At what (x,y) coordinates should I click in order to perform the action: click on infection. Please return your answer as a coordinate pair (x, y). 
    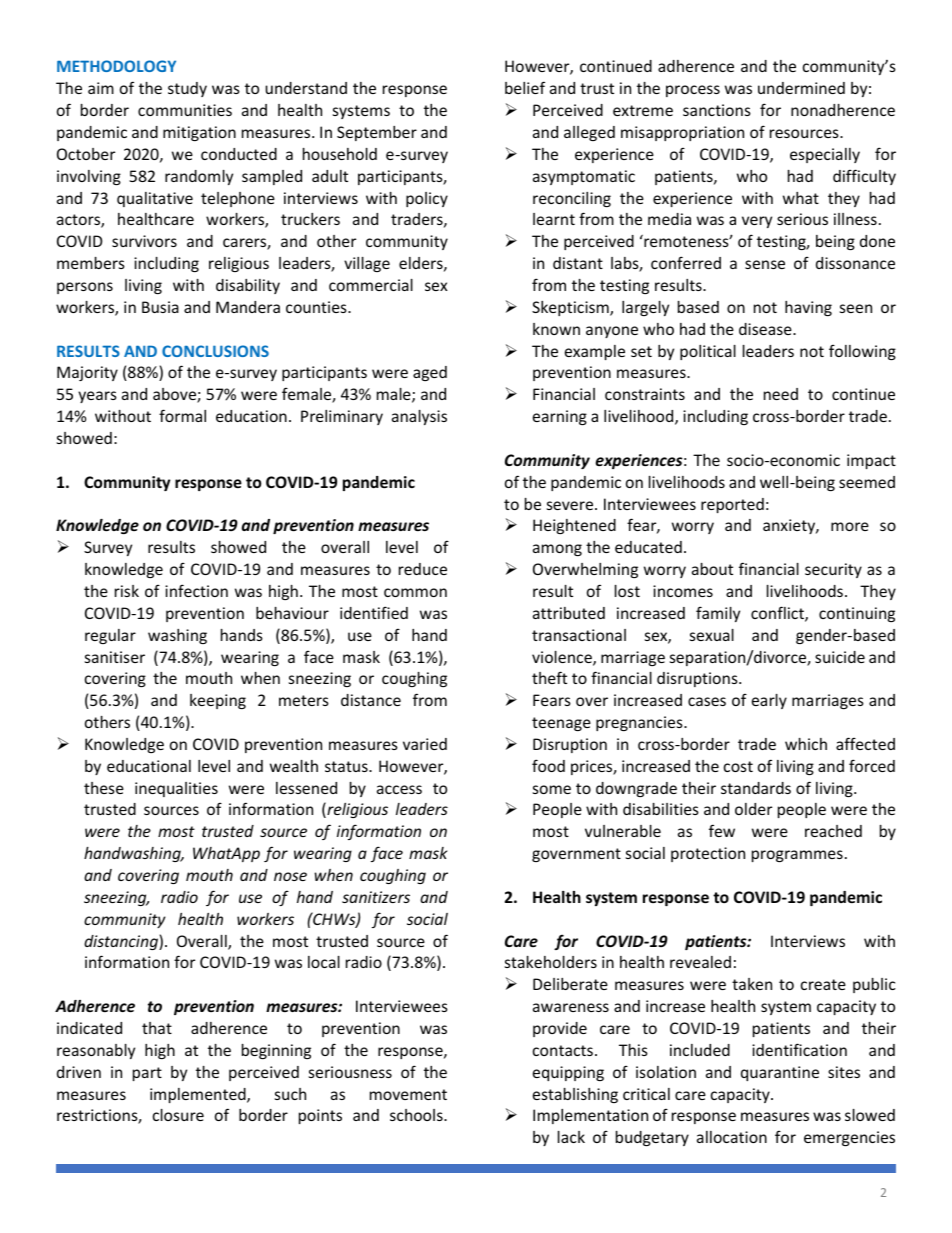
    Looking at the image, I should click on (196, 590).
